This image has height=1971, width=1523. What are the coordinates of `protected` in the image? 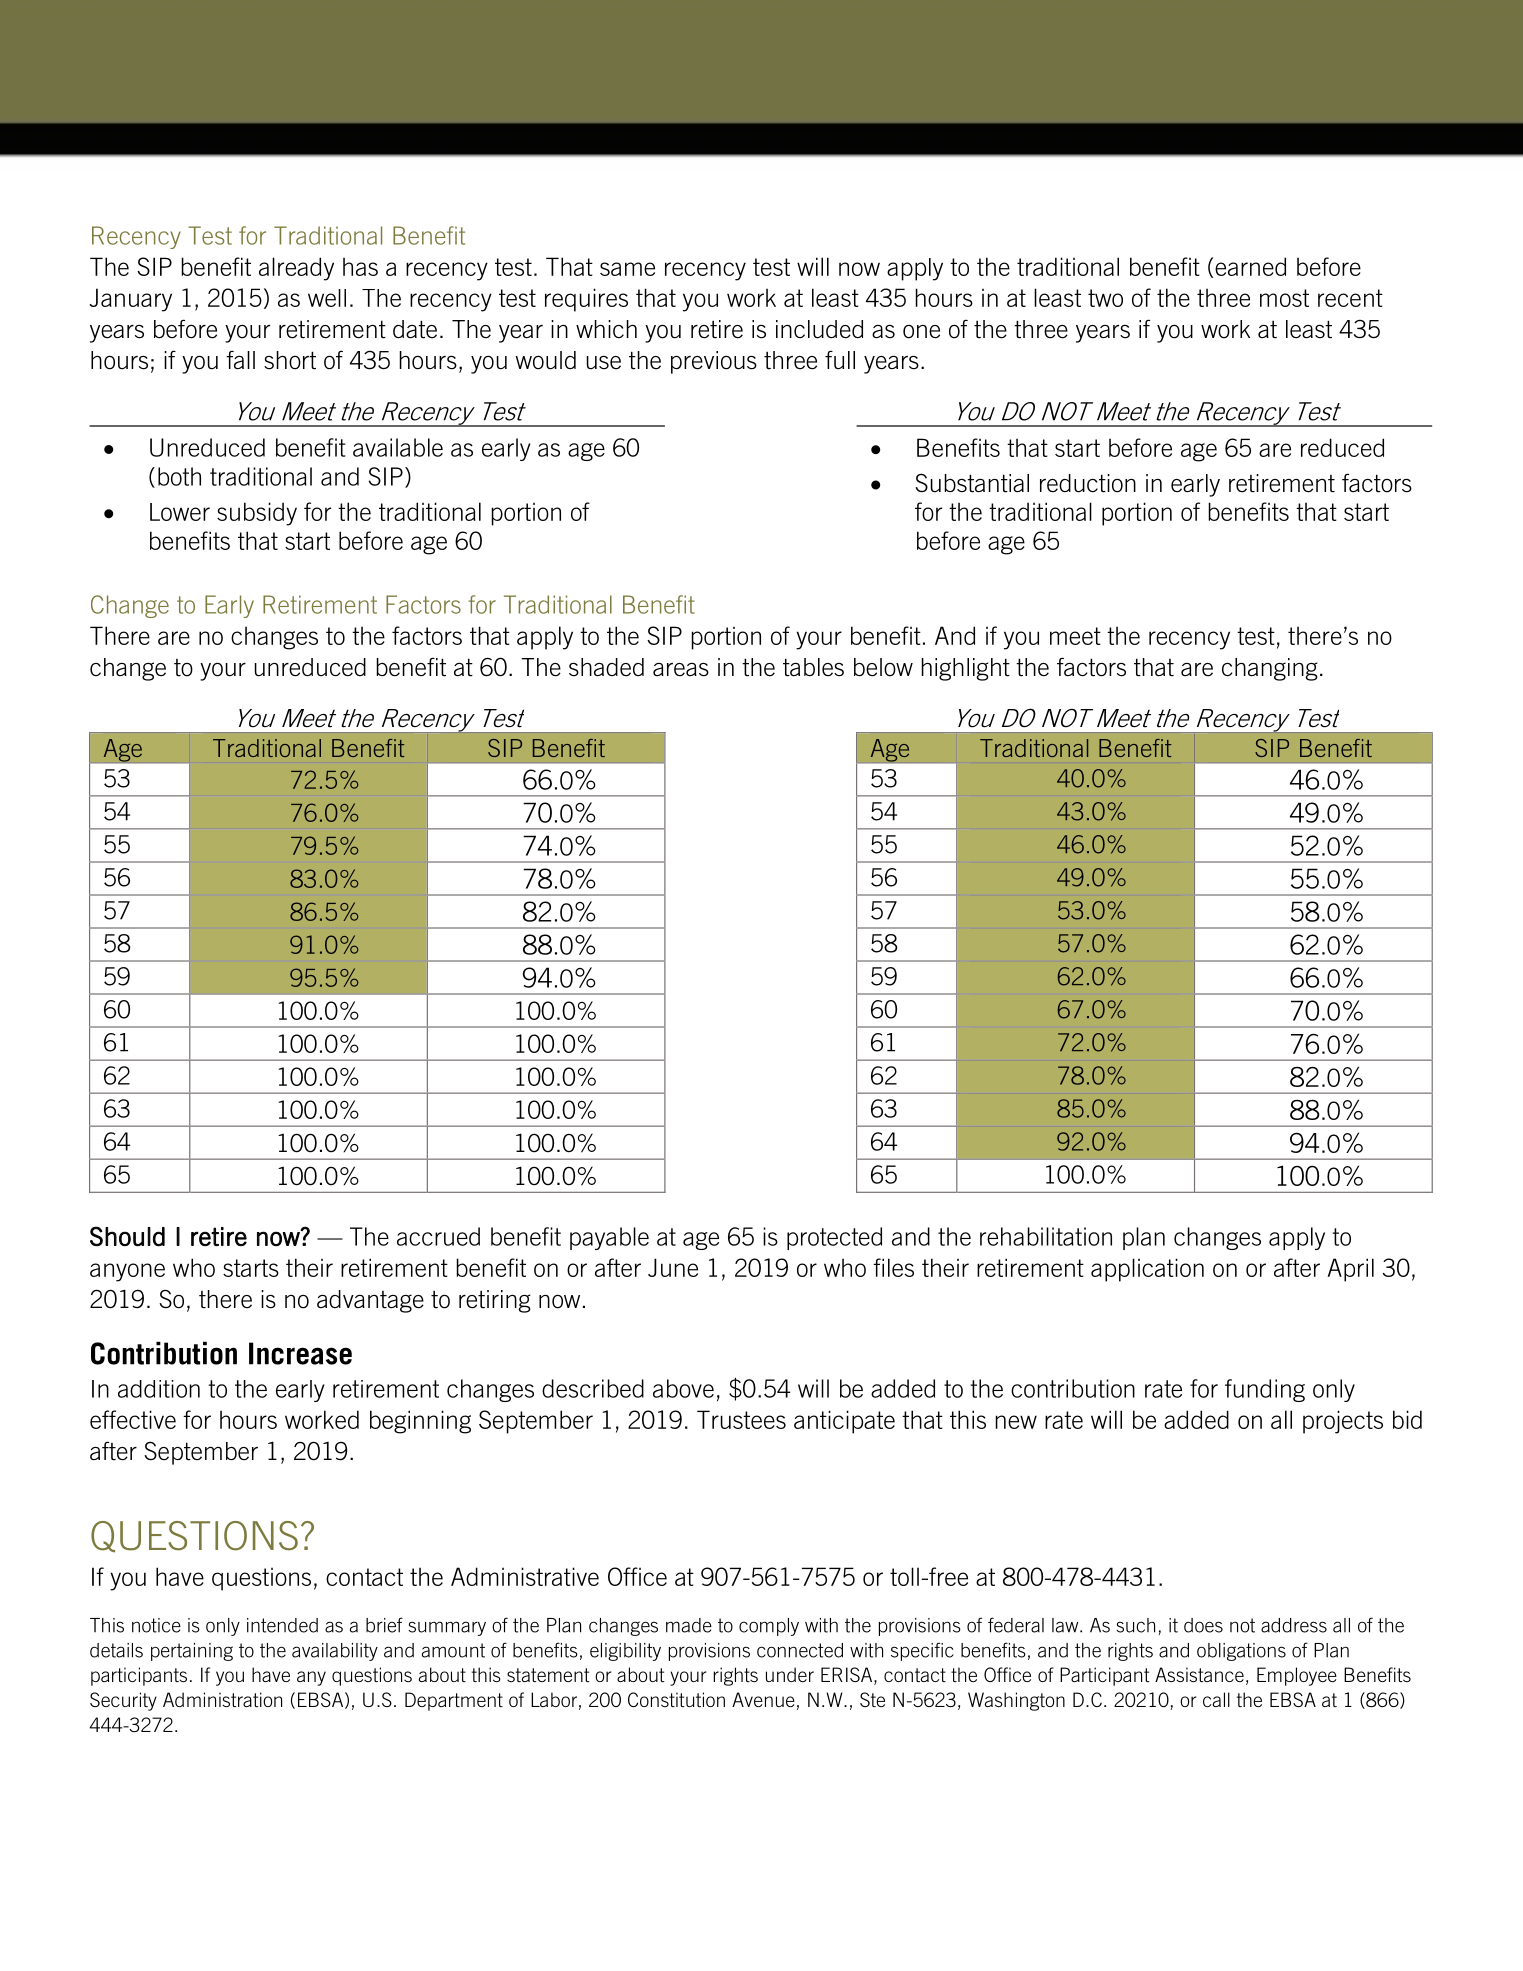 It's located at (834, 1238).
